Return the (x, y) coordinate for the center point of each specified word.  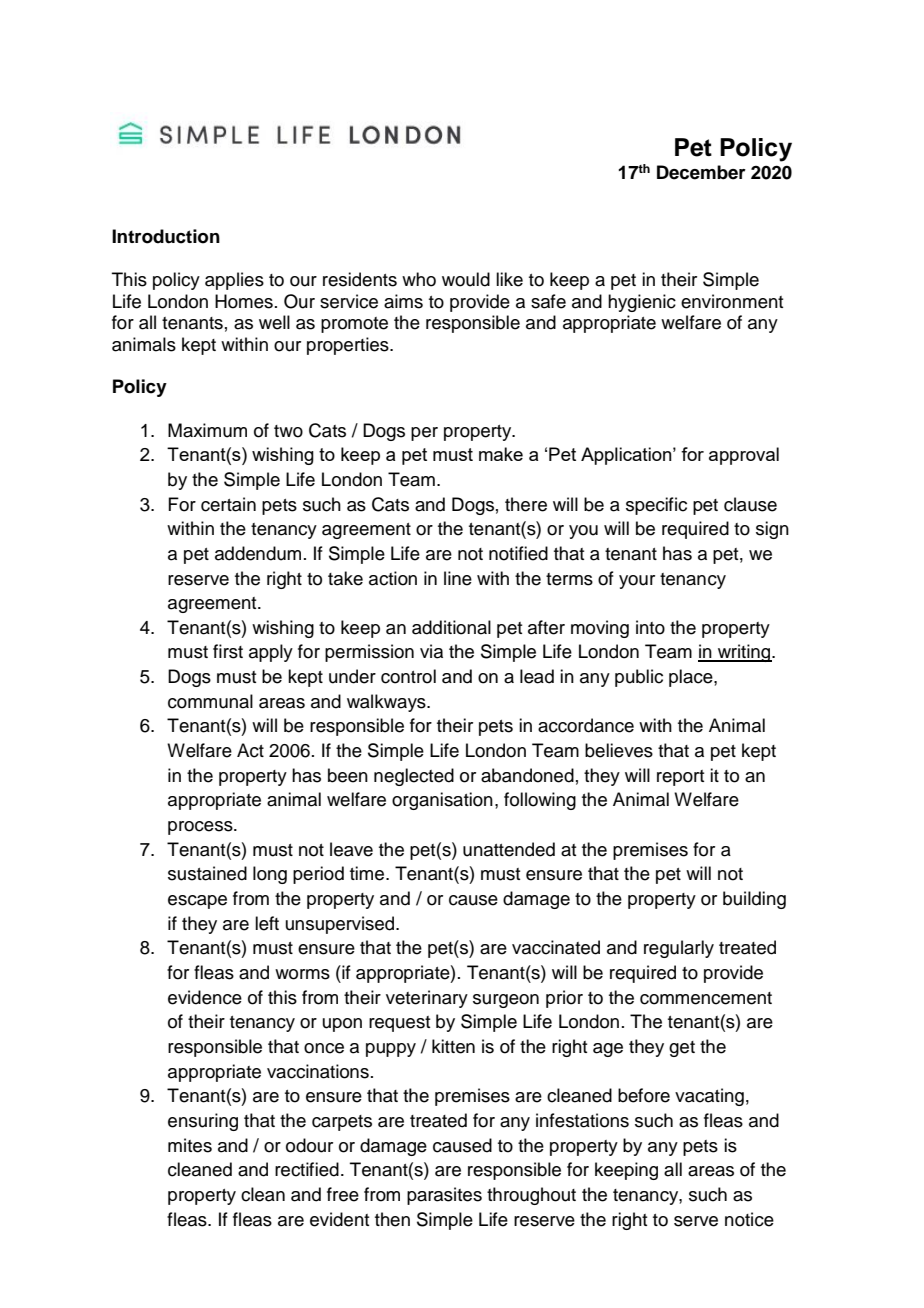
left (267, 923)
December (701, 172)
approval (744, 456)
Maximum (207, 430)
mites (190, 1145)
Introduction (166, 236)
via (431, 651)
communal (210, 701)
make (501, 454)
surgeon (506, 1001)
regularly (679, 949)
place (692, 678)
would (466, 279)
